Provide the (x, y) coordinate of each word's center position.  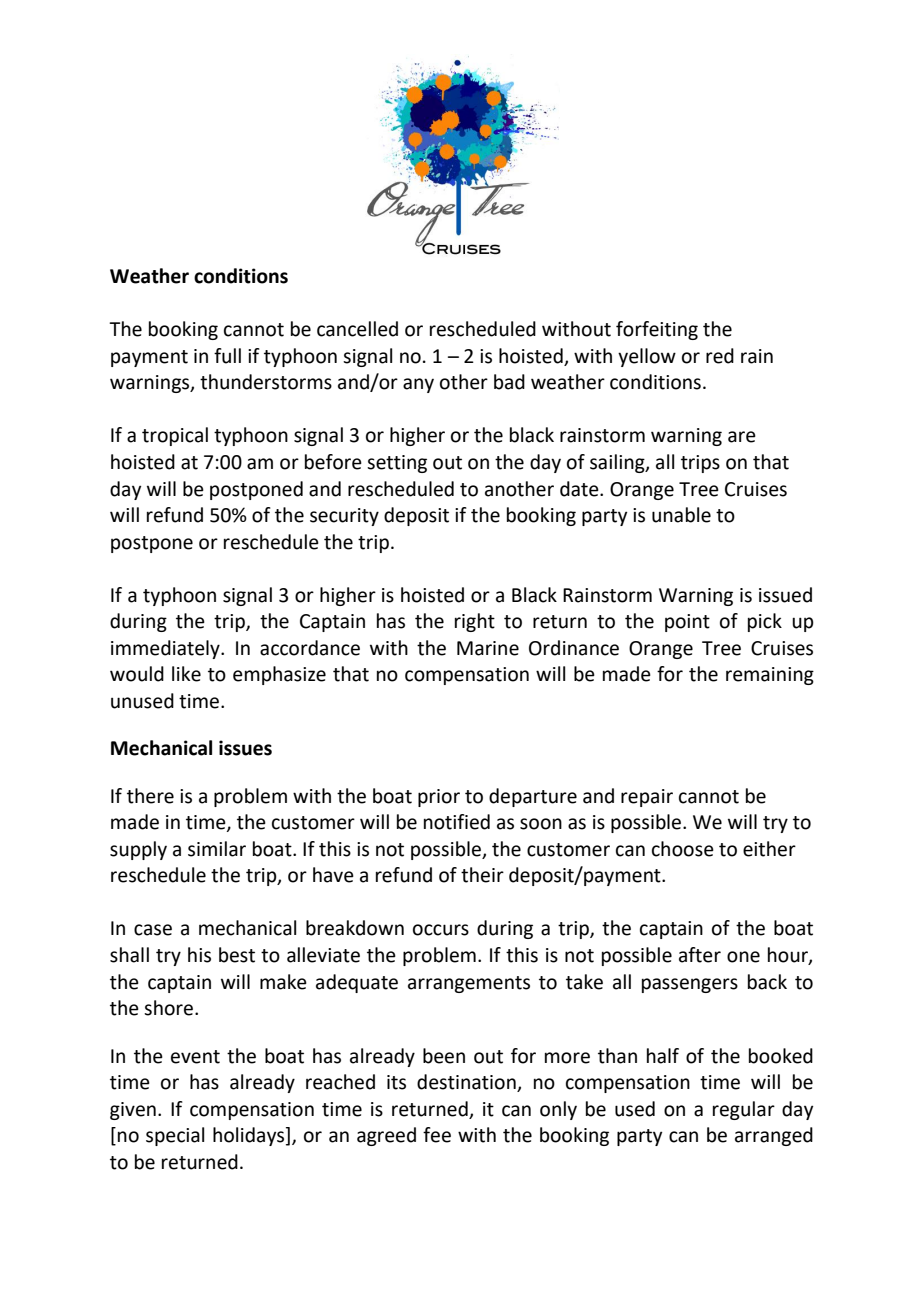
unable (681, 515)
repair (647, 798)
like (186, 674)
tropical (175, 436)
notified (457, 822)
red (720, 356)
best (237, 955)
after (700, 955)
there (150, 796)
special (175, 1136)
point (687, 623)
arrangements (469, 984)
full (227, 356)
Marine (488, 648)
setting (397, 464)
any (418, 385)
